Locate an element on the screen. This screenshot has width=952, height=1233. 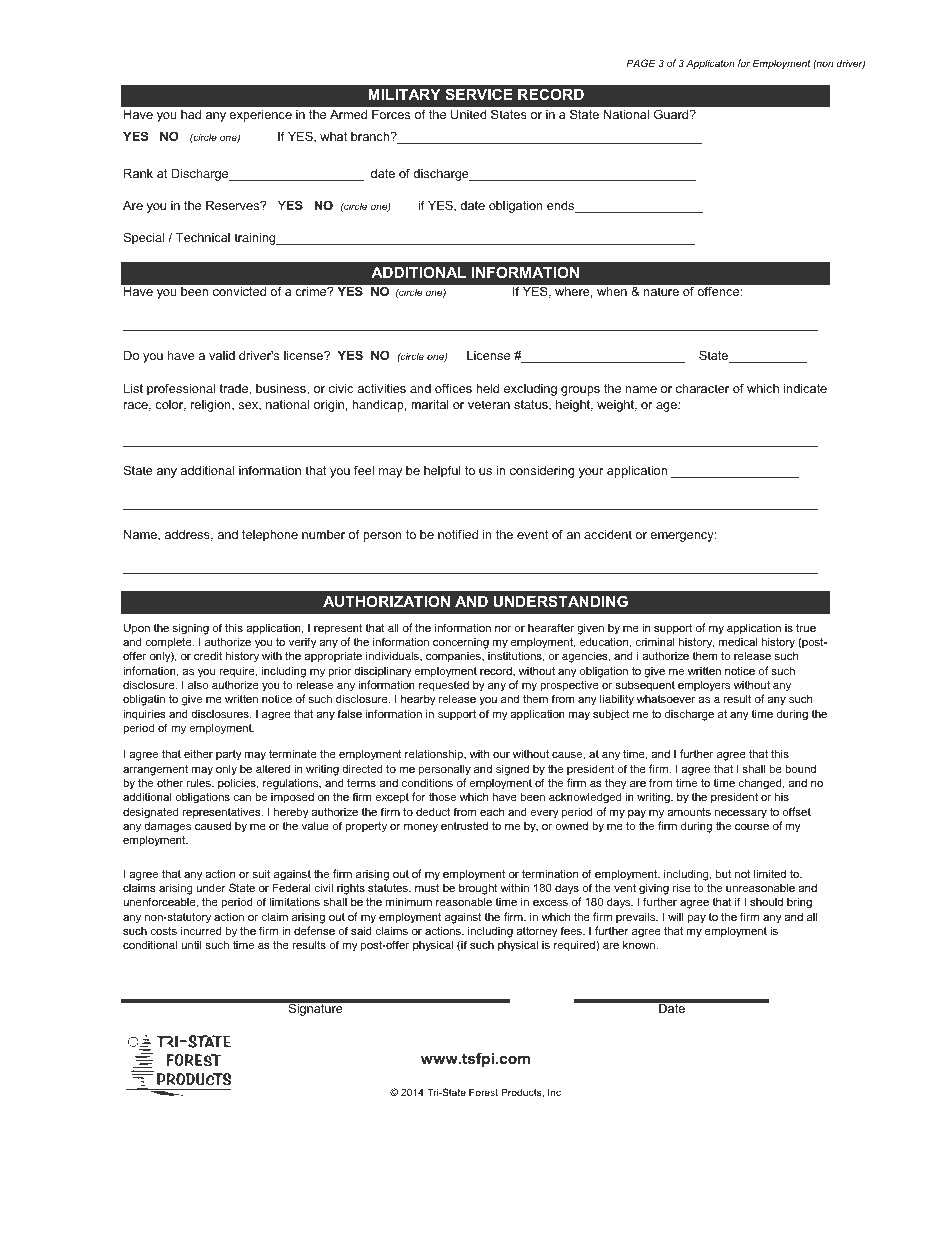
Forest is located at coordinates (483, 1092).
